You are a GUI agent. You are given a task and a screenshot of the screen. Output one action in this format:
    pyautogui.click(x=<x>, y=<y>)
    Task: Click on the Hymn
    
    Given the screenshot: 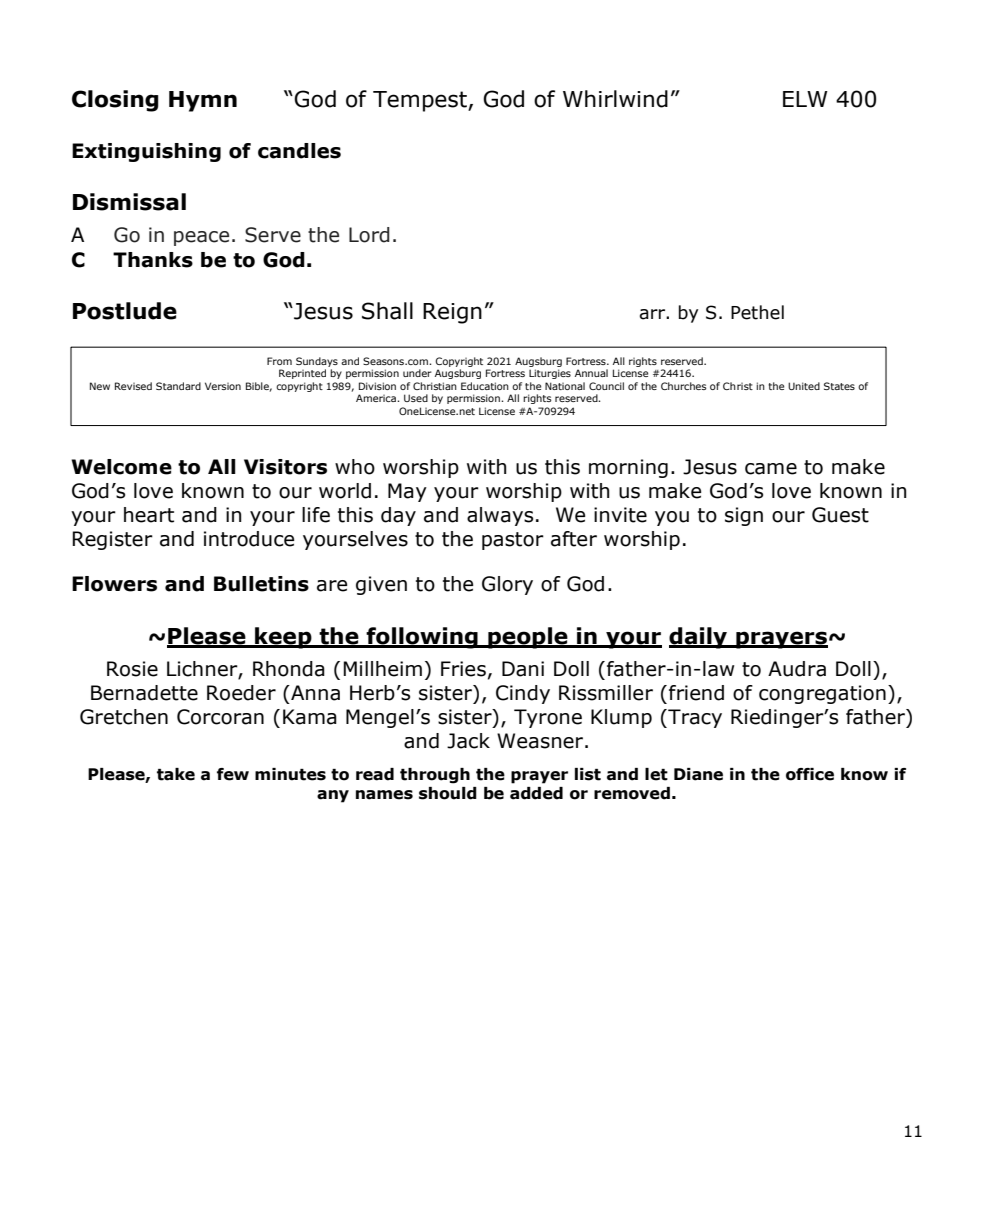 What is the action you would take?
    pyautogui.click(x=203, y=101)
